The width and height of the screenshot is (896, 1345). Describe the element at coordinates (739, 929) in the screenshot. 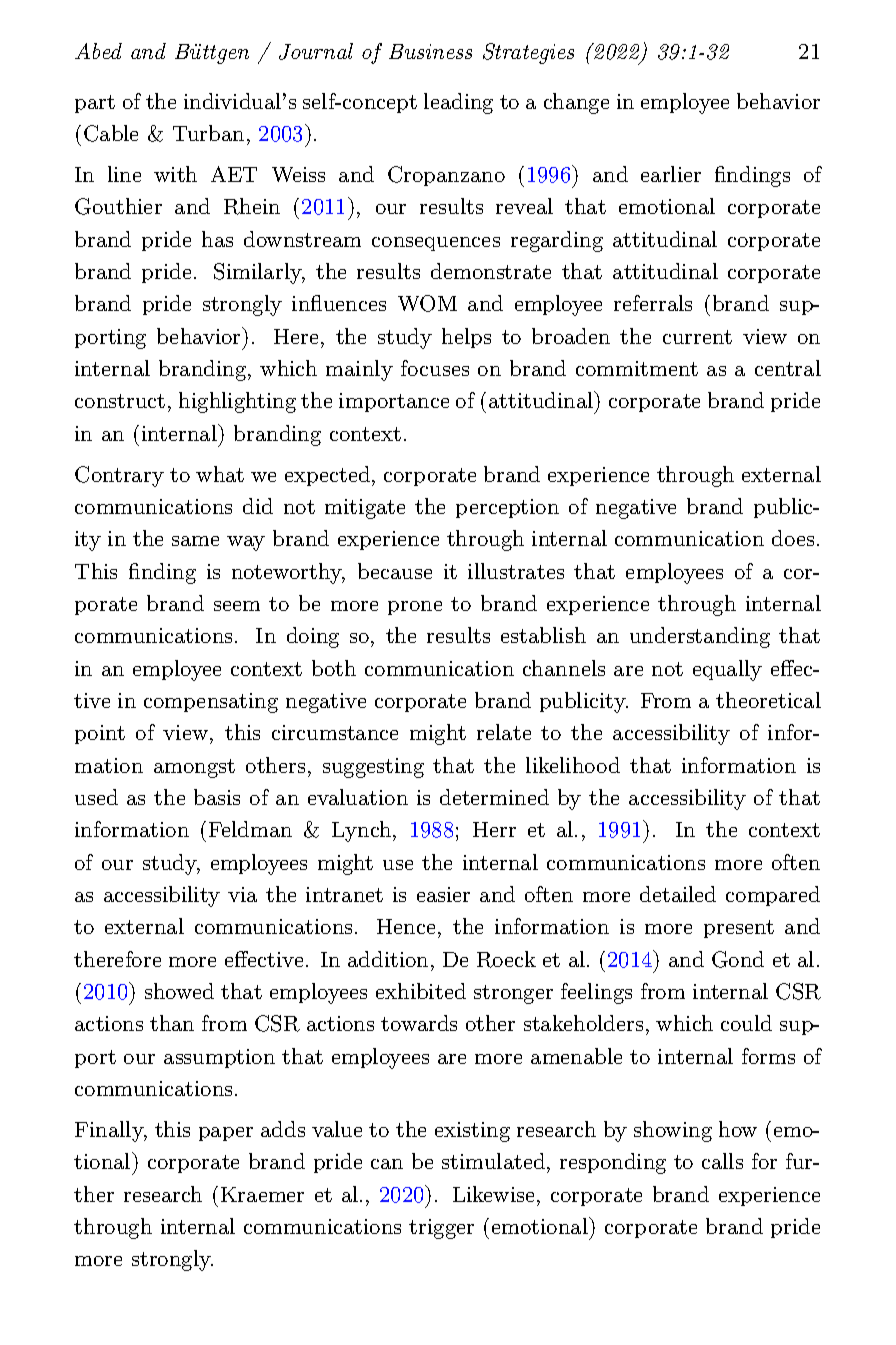

I see `present` at that location.
